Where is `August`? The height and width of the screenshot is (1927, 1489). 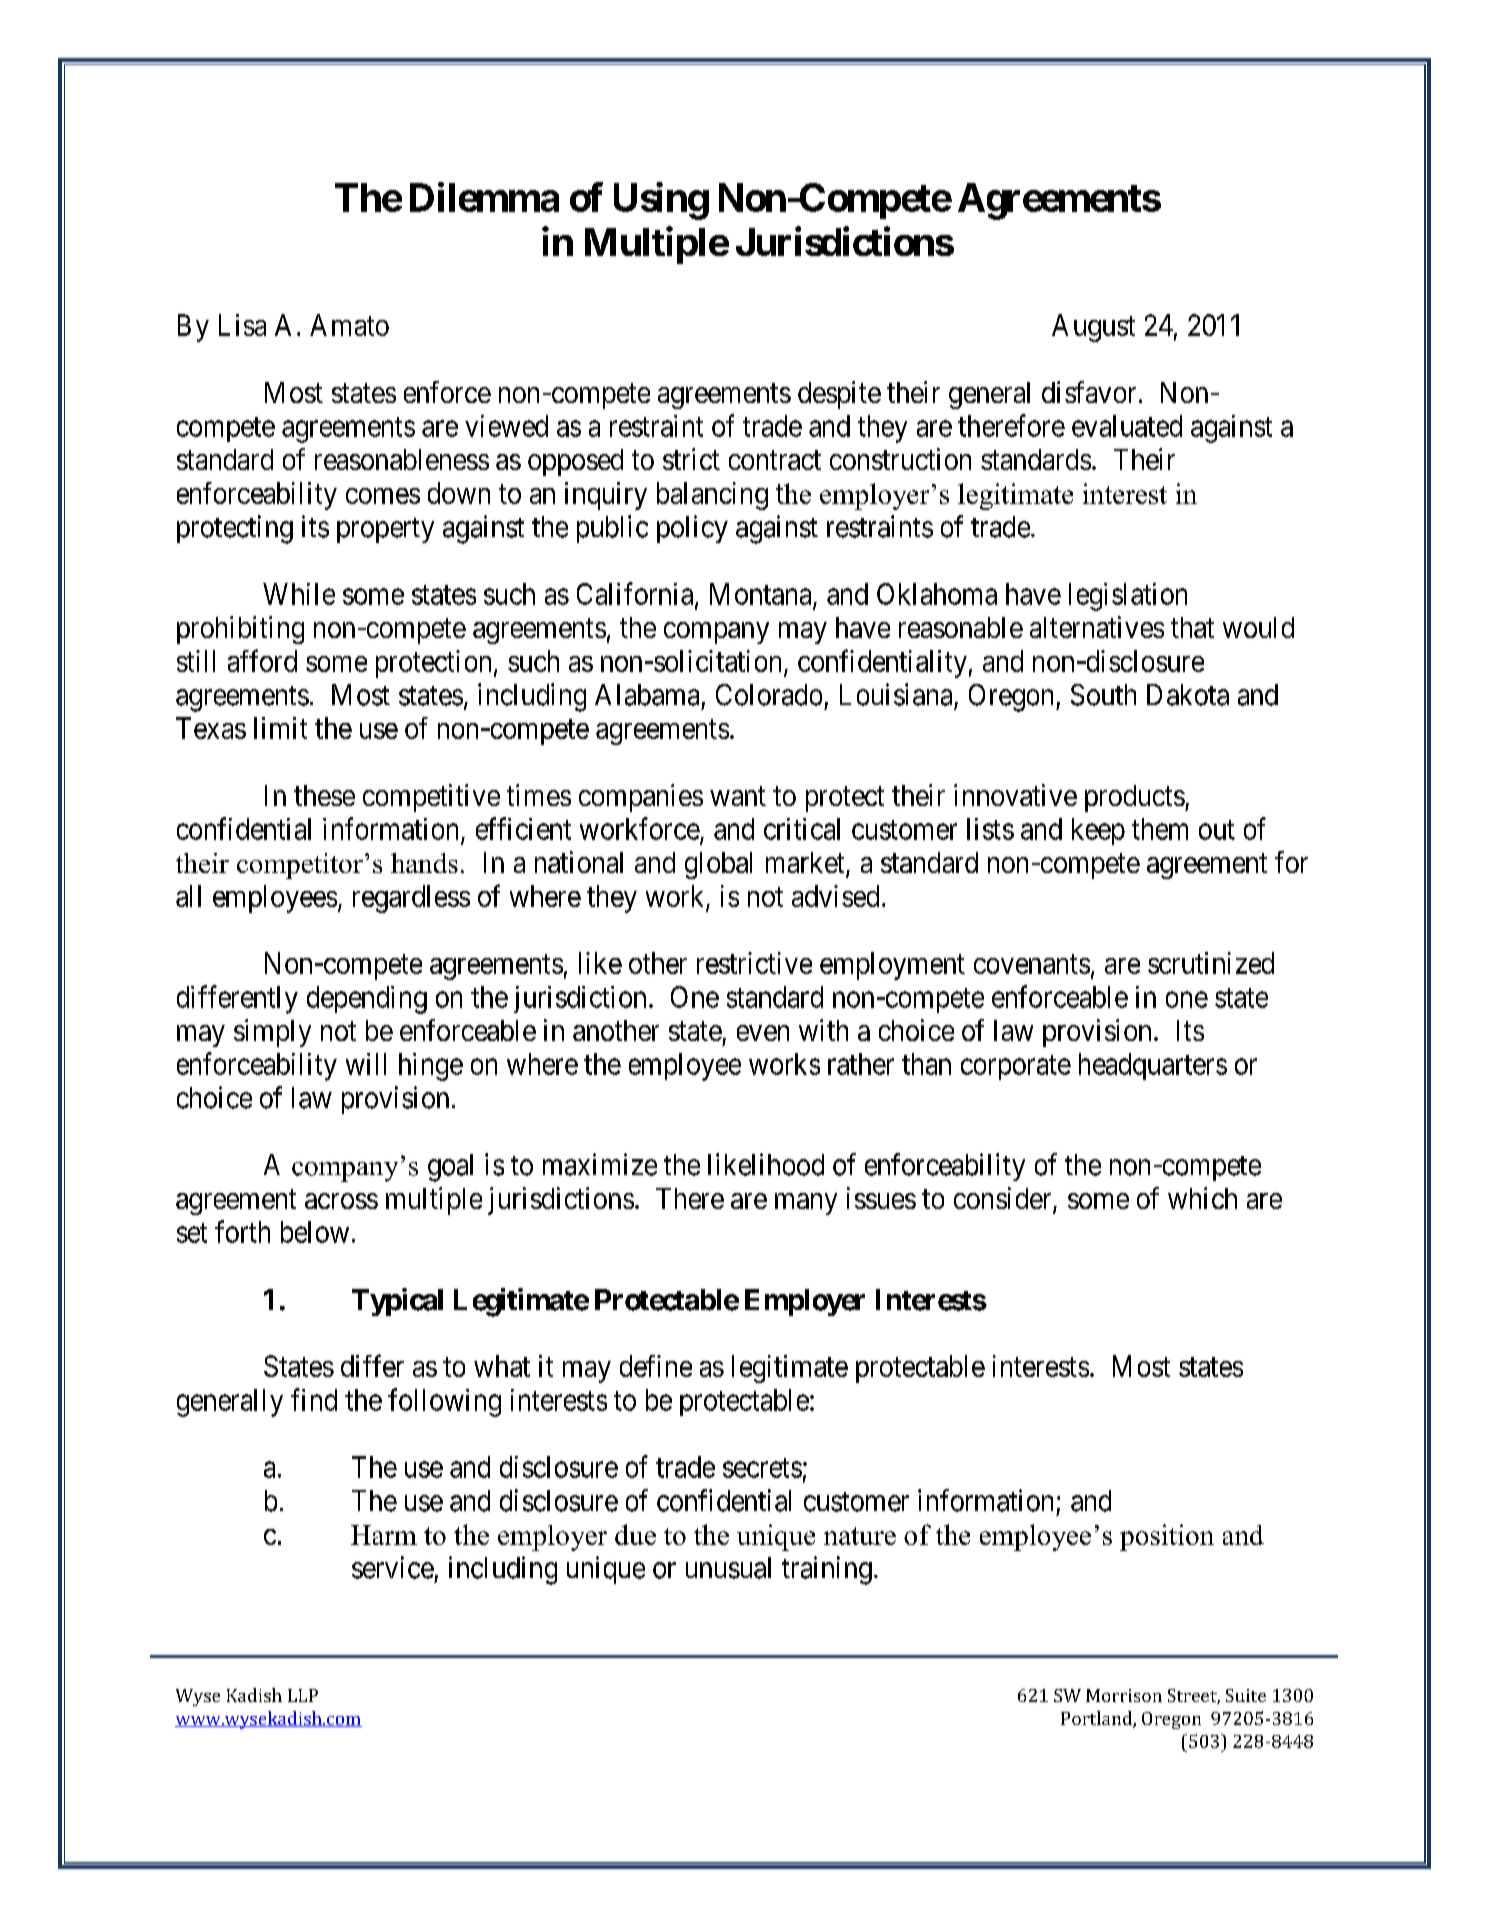
August is located at coordinates (1093, 328).
